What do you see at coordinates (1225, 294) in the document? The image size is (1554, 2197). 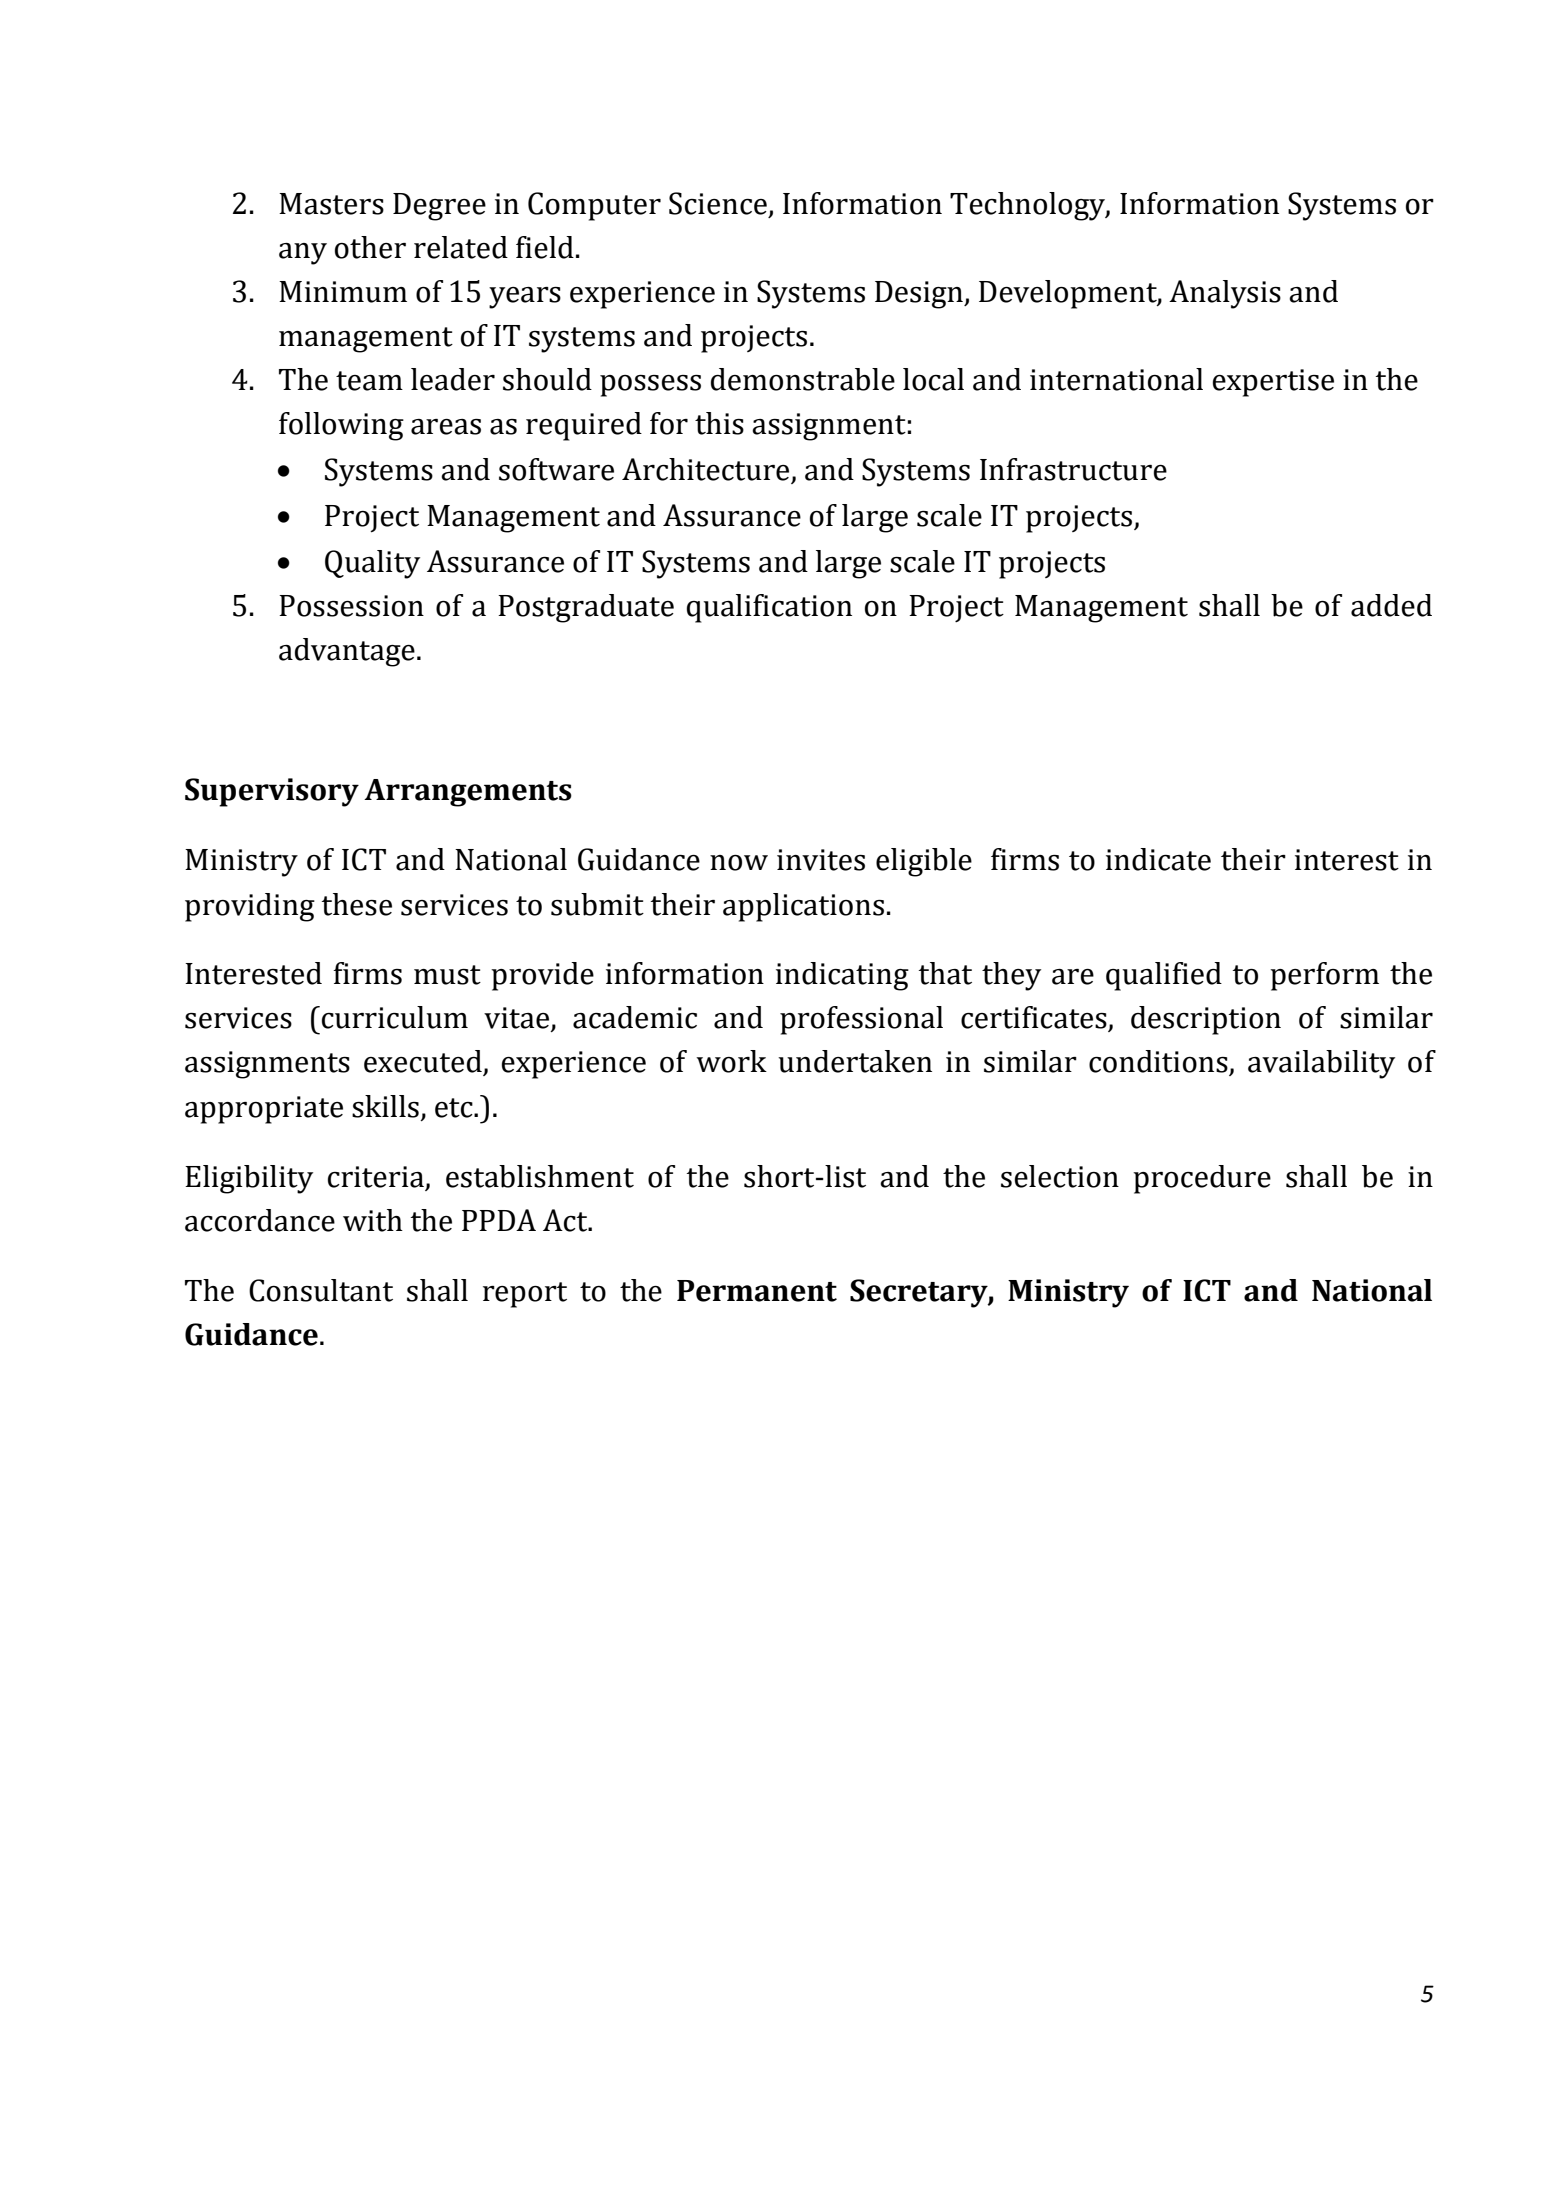 I see `Analysis` at bounding box center [1225, 294].
